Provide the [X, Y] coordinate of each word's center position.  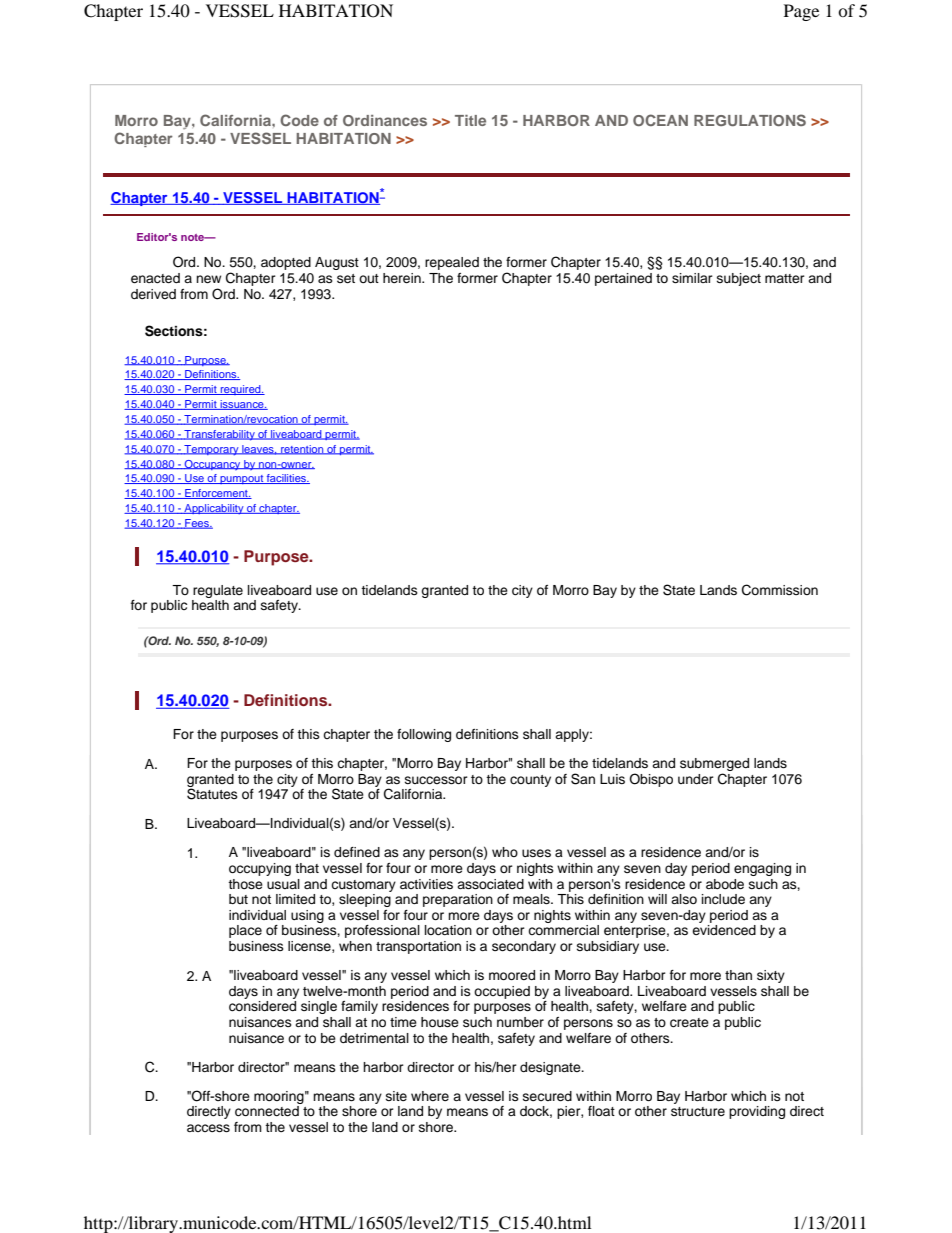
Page [801, 12]
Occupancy [213, 465]
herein [403, 278]
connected [267, 1111]
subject [739, 279]
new [208, 279]
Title [470, 120]
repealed [452, 263]
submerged [714, 764]
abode [725, 884]
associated [490, 884]
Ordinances [385, 120]
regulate [218, 591]
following [424, 735]
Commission [780, 590]
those [245, 884]
